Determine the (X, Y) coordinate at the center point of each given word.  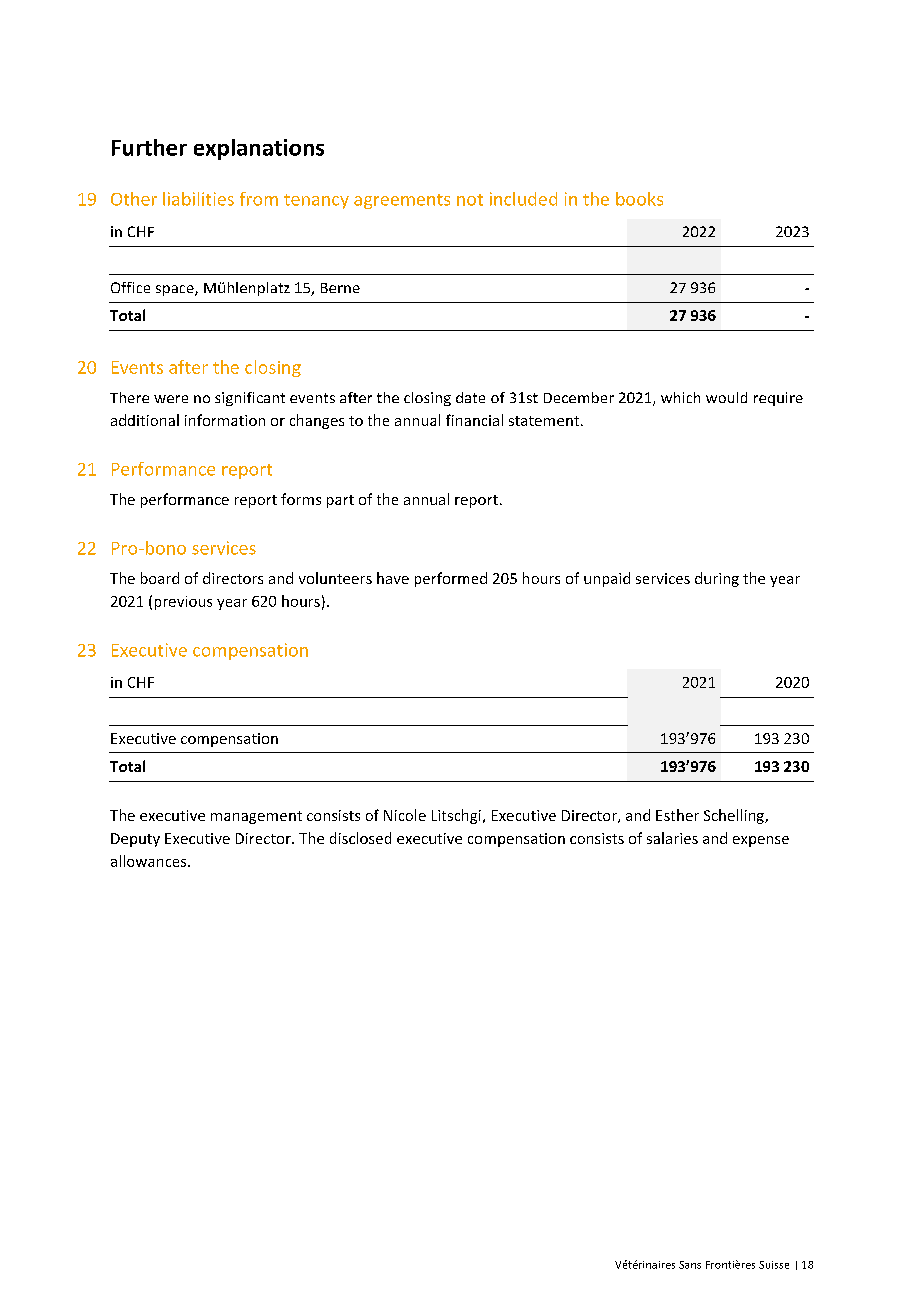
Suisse (774, 1265)
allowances (150, 861)
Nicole (405, 815)
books (639, 199)
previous (183, 603)
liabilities (198, 199)
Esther (677, 815)
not (470, 200)
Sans (690, 1265)
